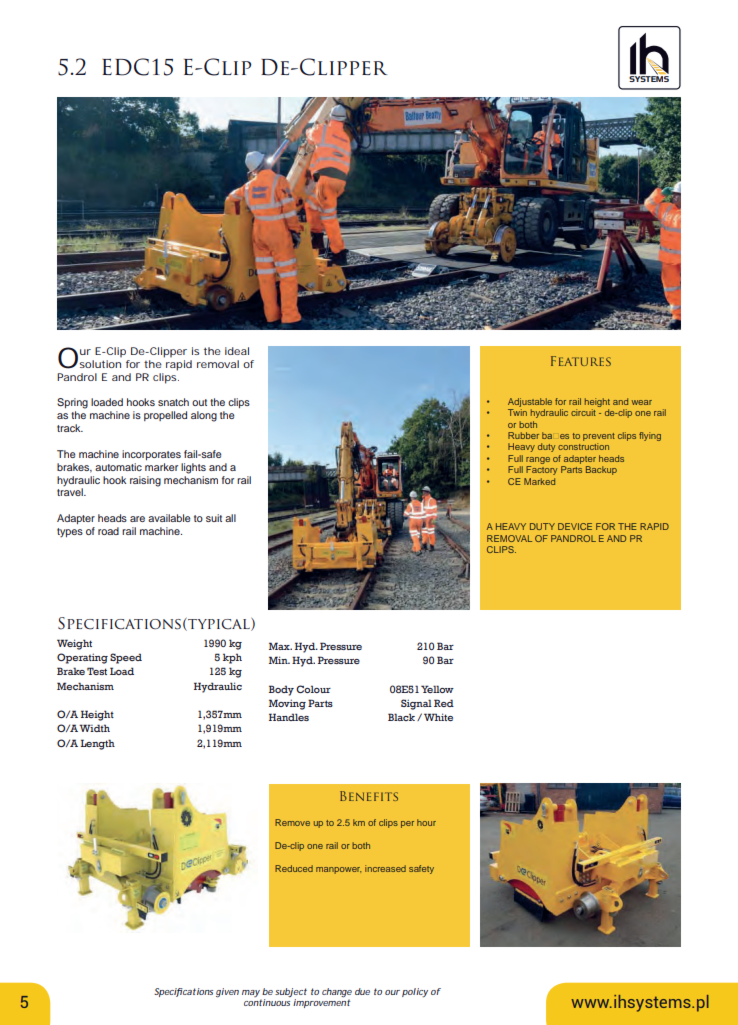 The height and width of the image is (1025, 738). What do you see at coordinates (97, 744) in the image?
I see `Length` at bounding box center [97, 744].
